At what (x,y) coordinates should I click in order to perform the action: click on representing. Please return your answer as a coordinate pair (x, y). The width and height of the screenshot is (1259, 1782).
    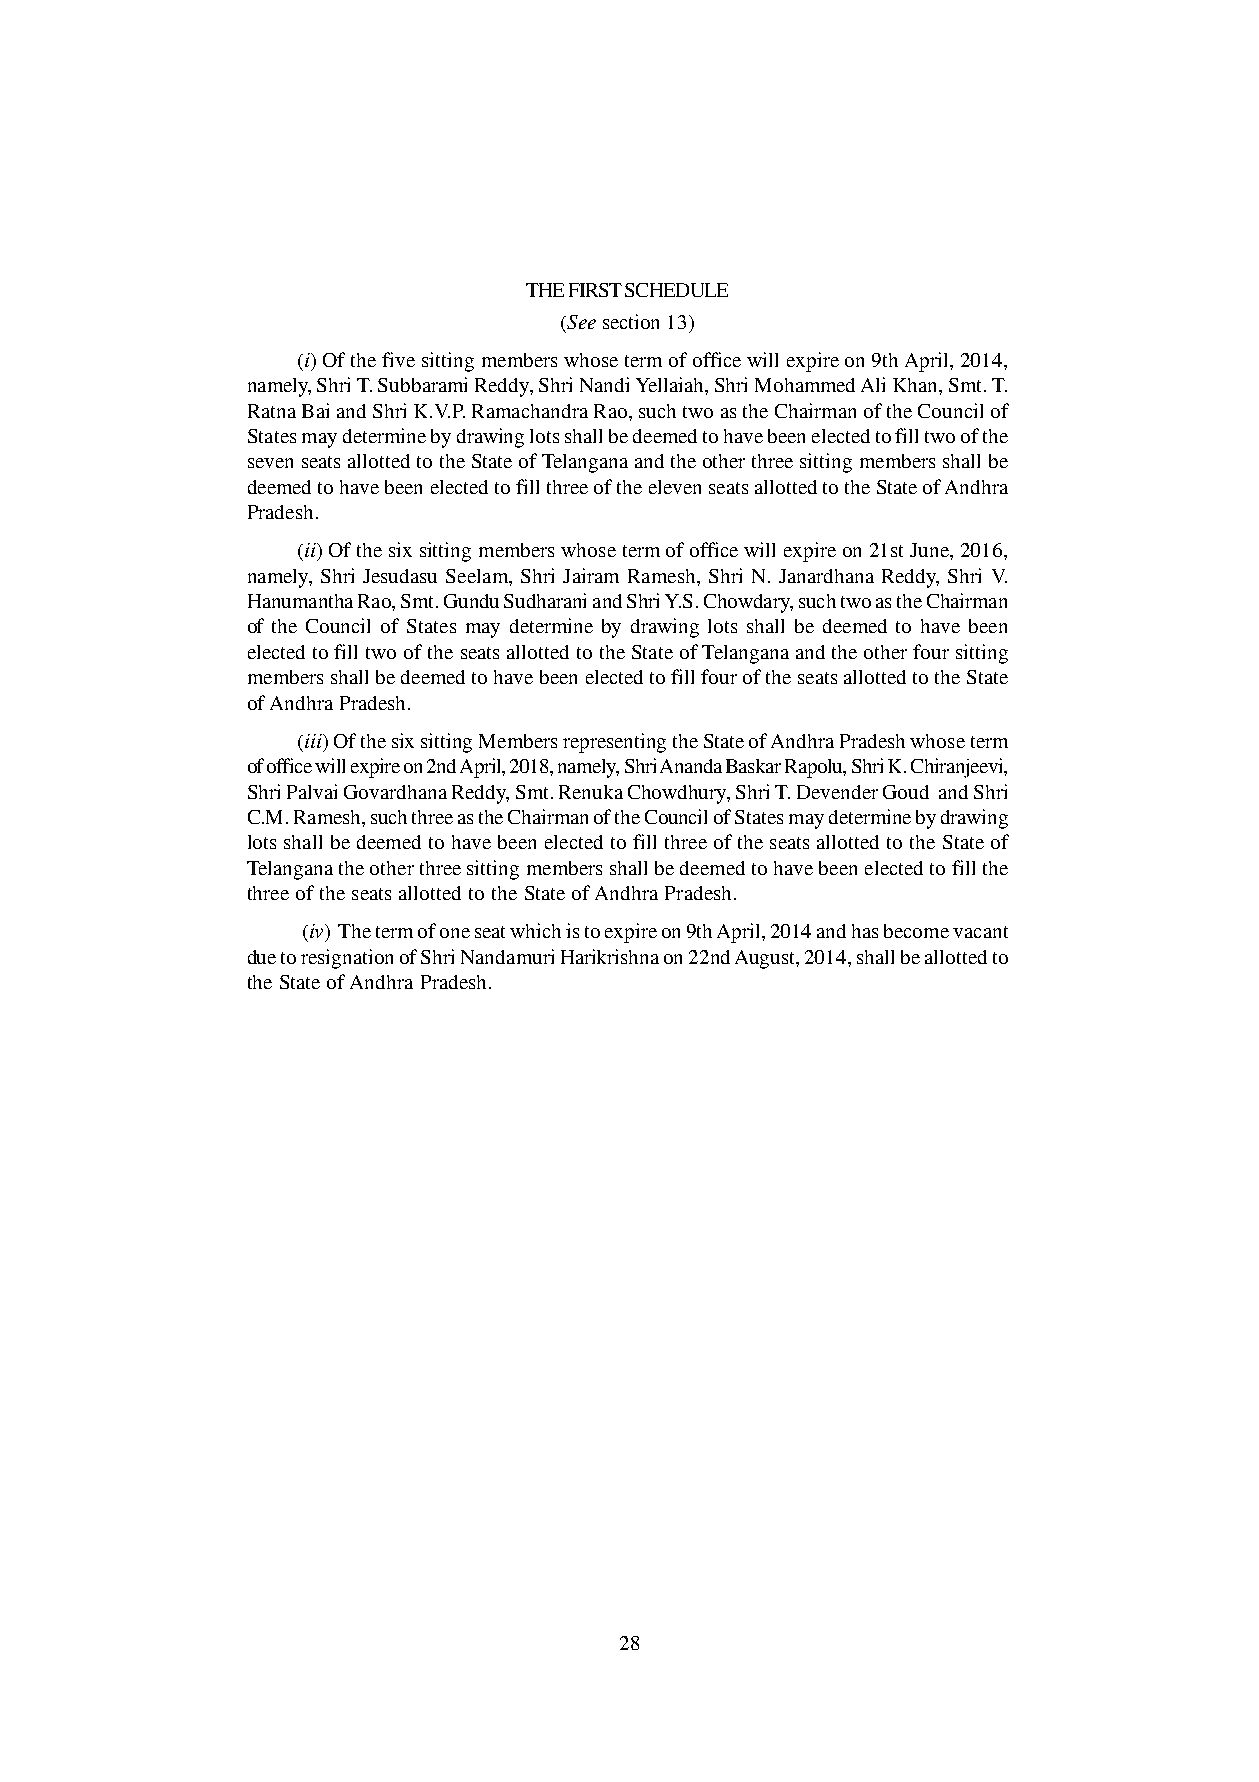
    Looking at the image, I should click on (614, 743).
